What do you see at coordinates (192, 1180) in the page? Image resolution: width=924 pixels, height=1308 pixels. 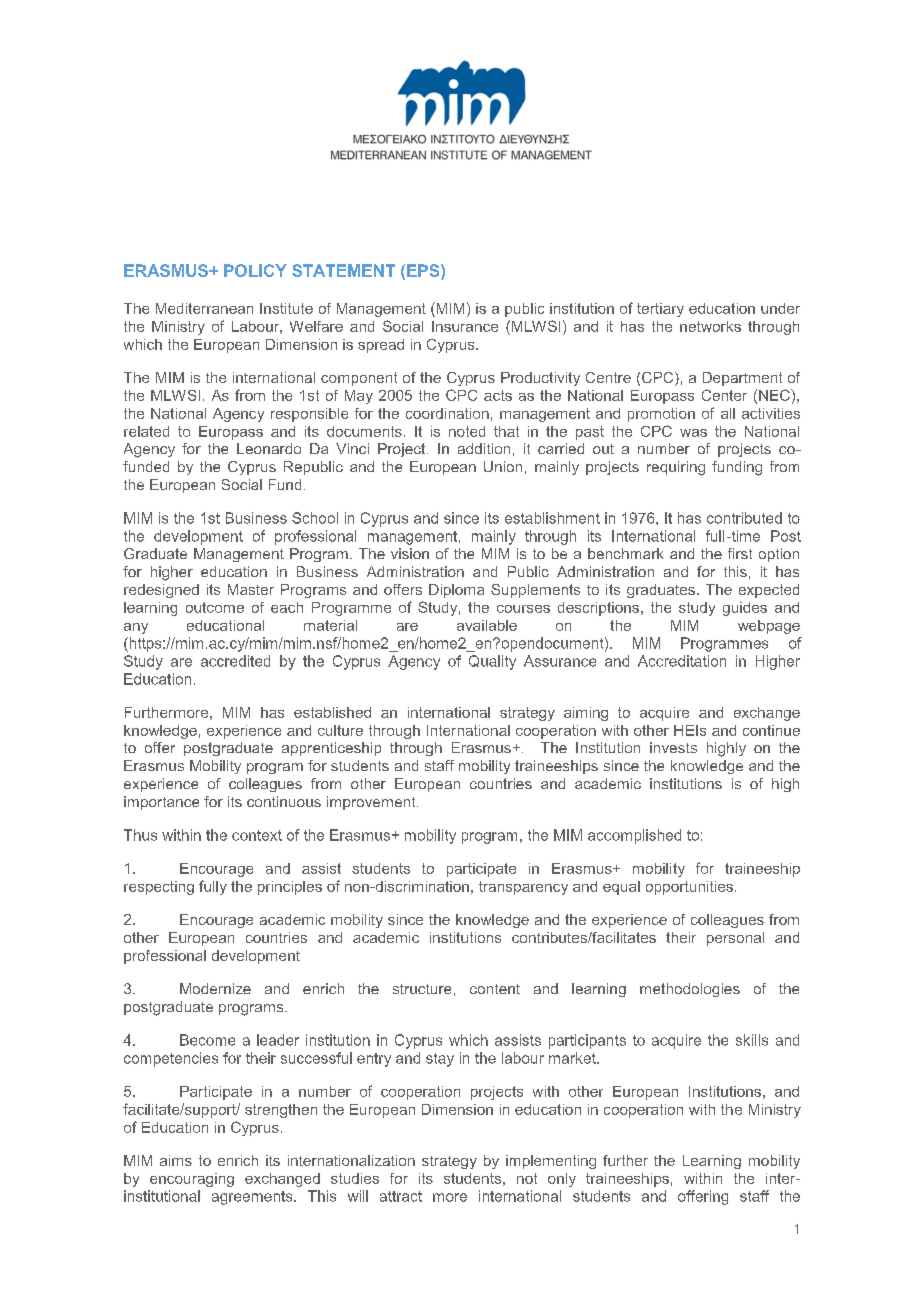 I see `encouraging` at bounding box center [192, 1180].
